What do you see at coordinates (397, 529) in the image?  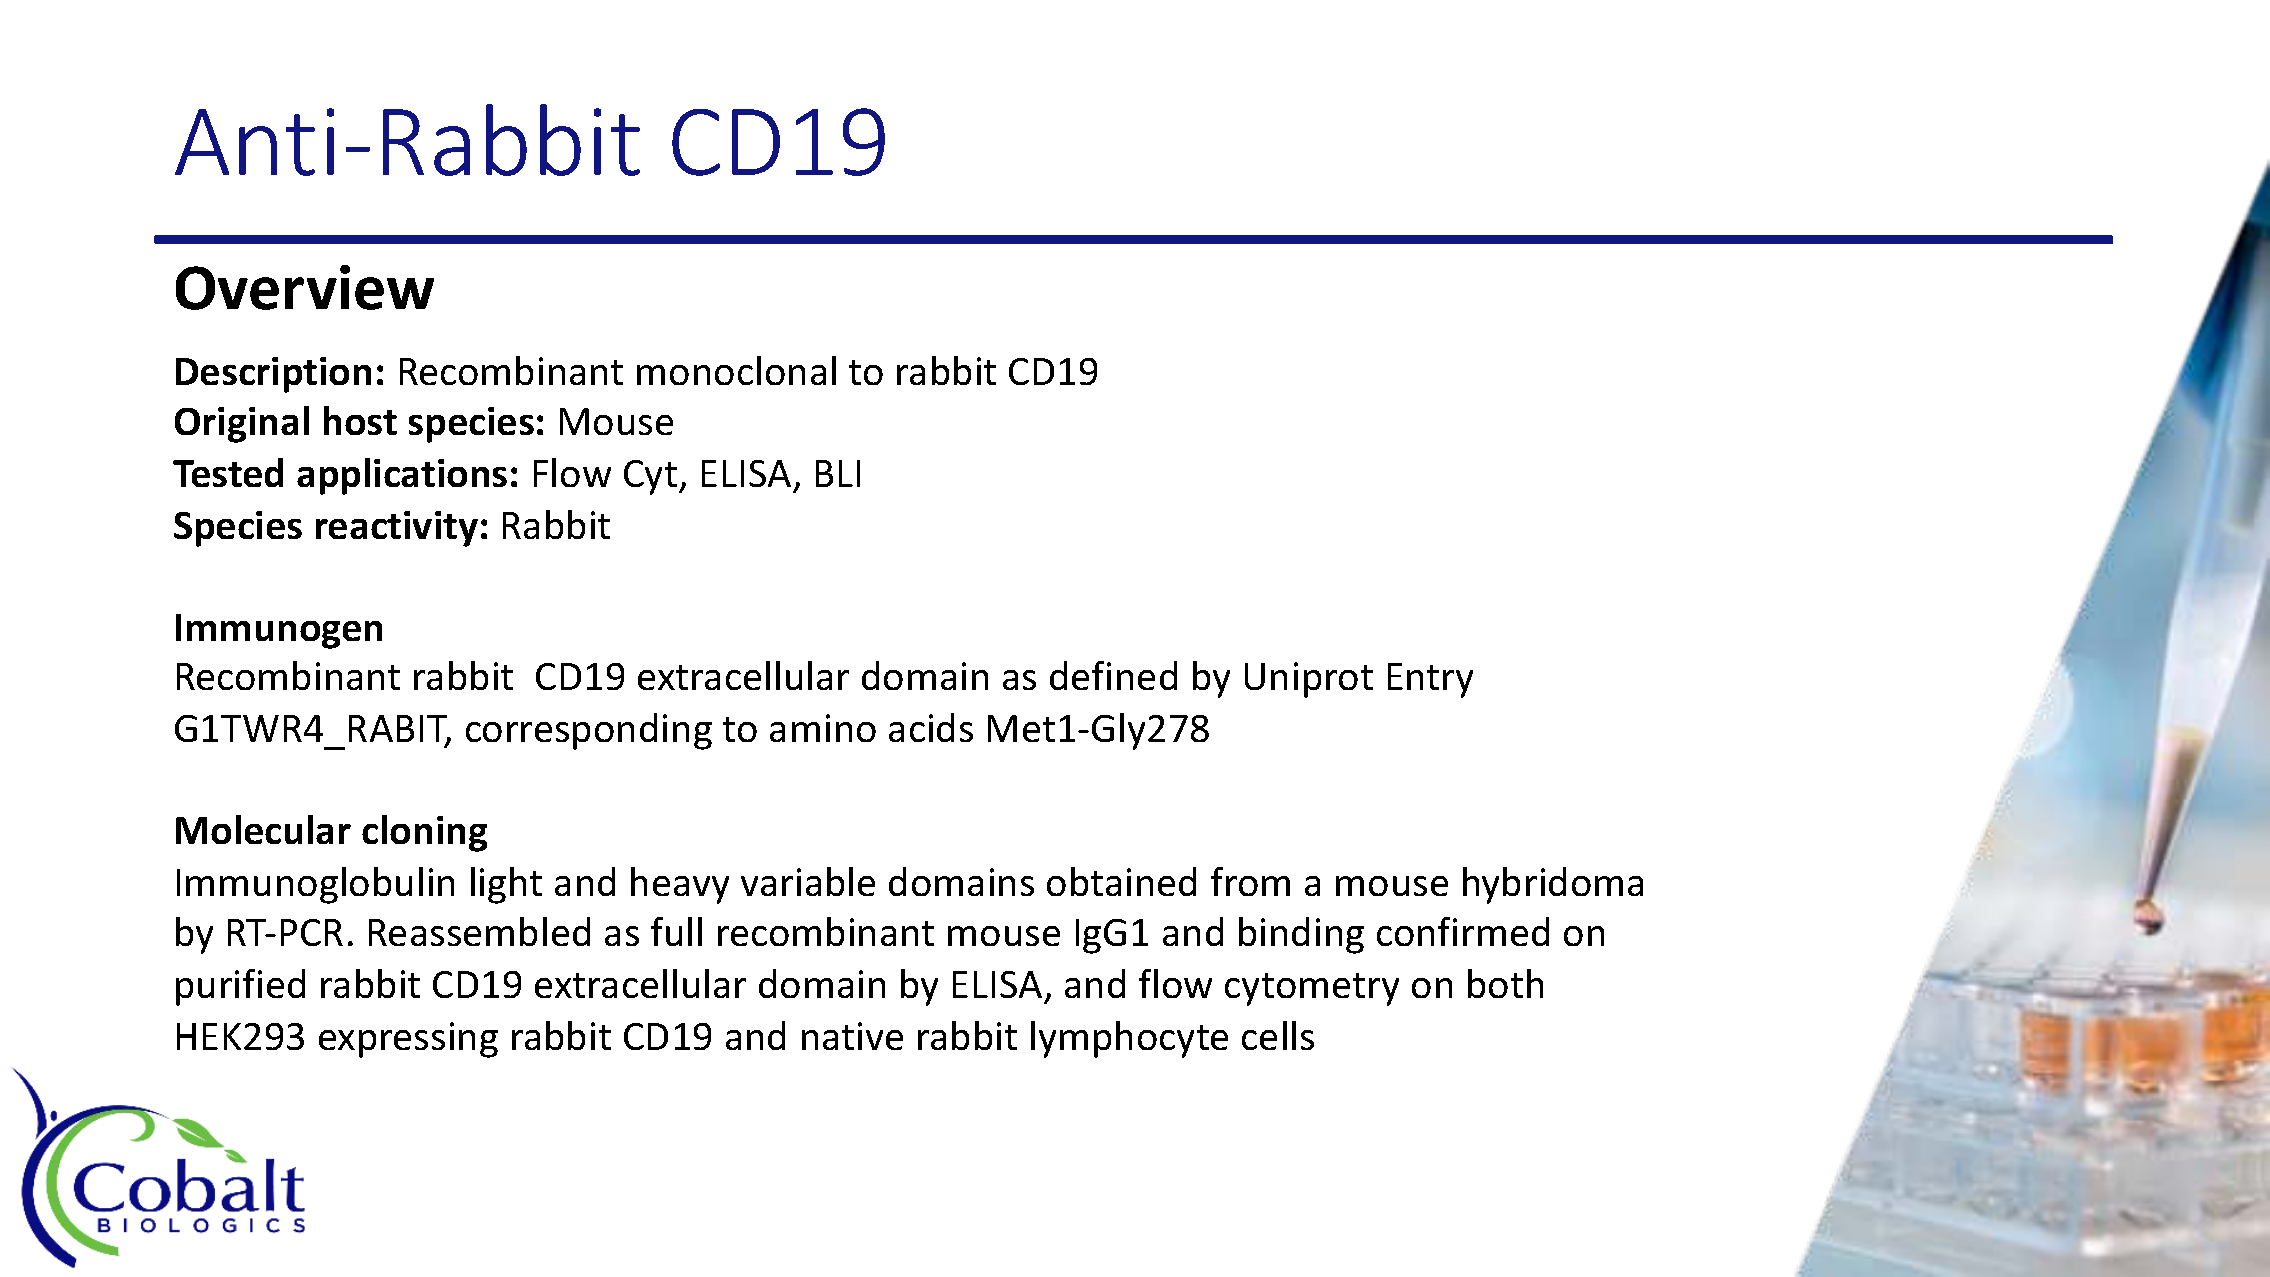 I see `reactivity` at bounding box center [397, 529].
